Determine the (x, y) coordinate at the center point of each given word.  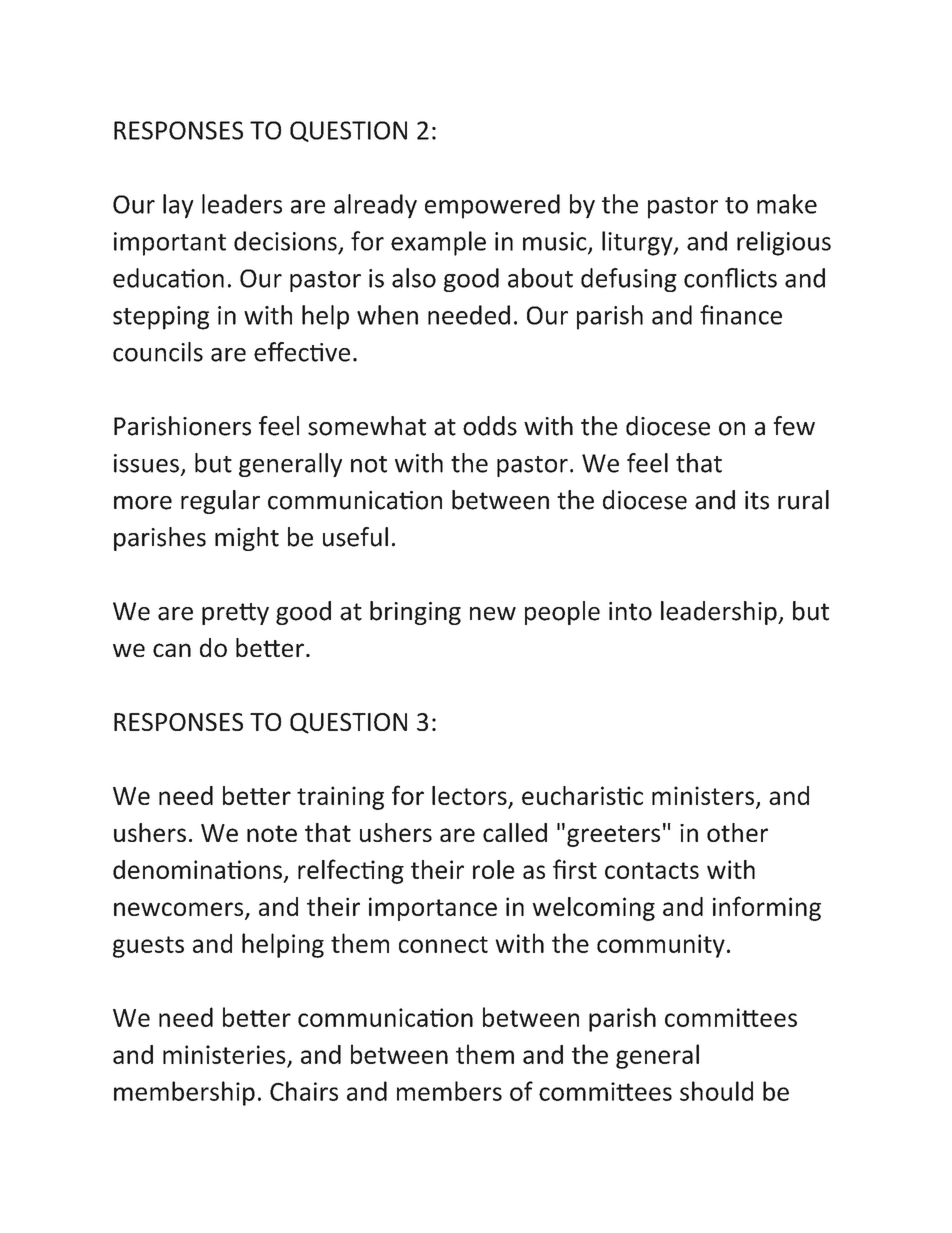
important (170, 244)
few (794, 426)
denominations (197, 869)
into (630, 611)
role (494, 869)
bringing (415, 613)
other (737, 832)
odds (490, 426)
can (172, 650)
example (438, 243)
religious (784, 243)
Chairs (304, 1091)
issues (146, 463)
